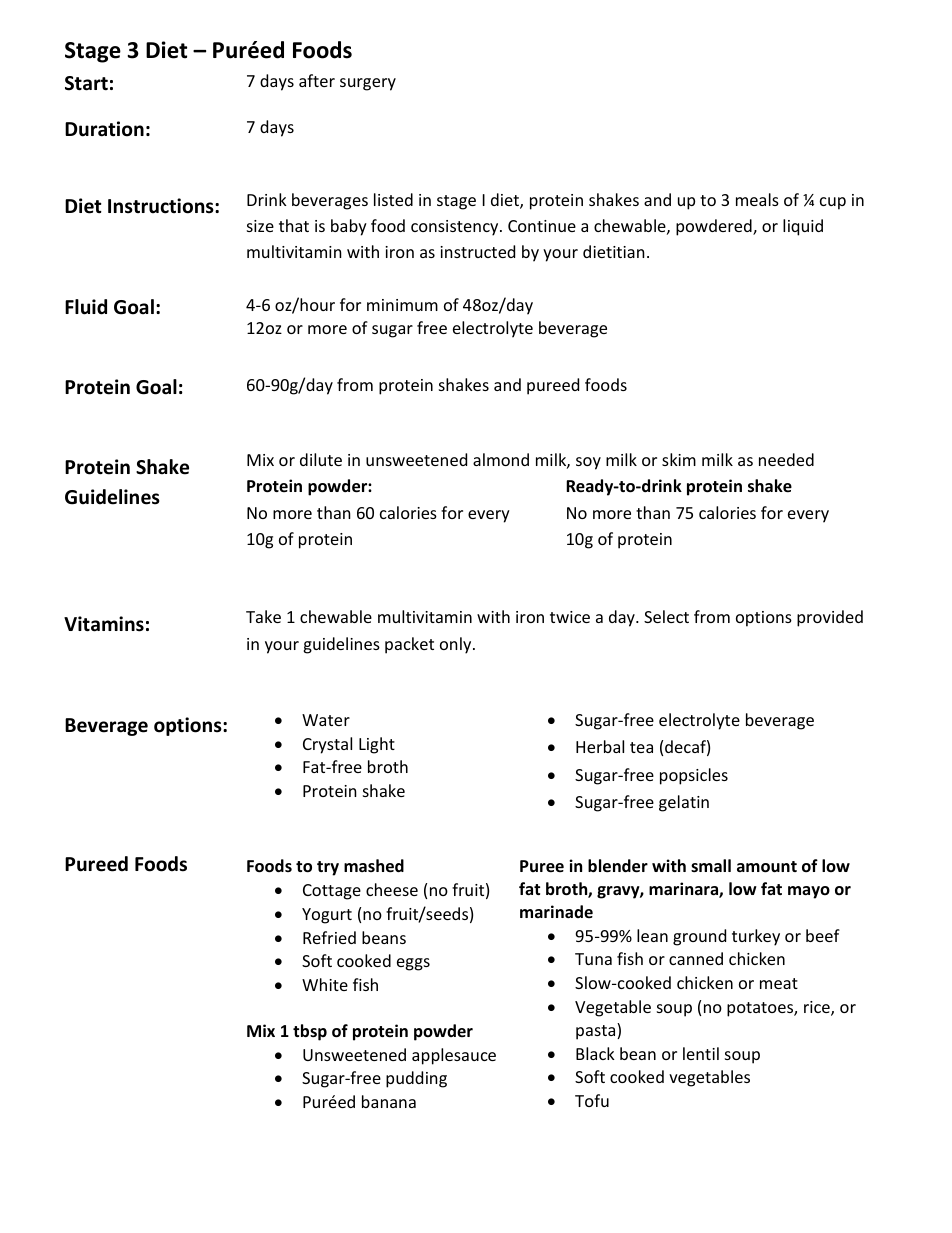  What do you see at coordinates (402, 305) in the screenshot?
I see `minimum` at bounding box center [402, 305].
